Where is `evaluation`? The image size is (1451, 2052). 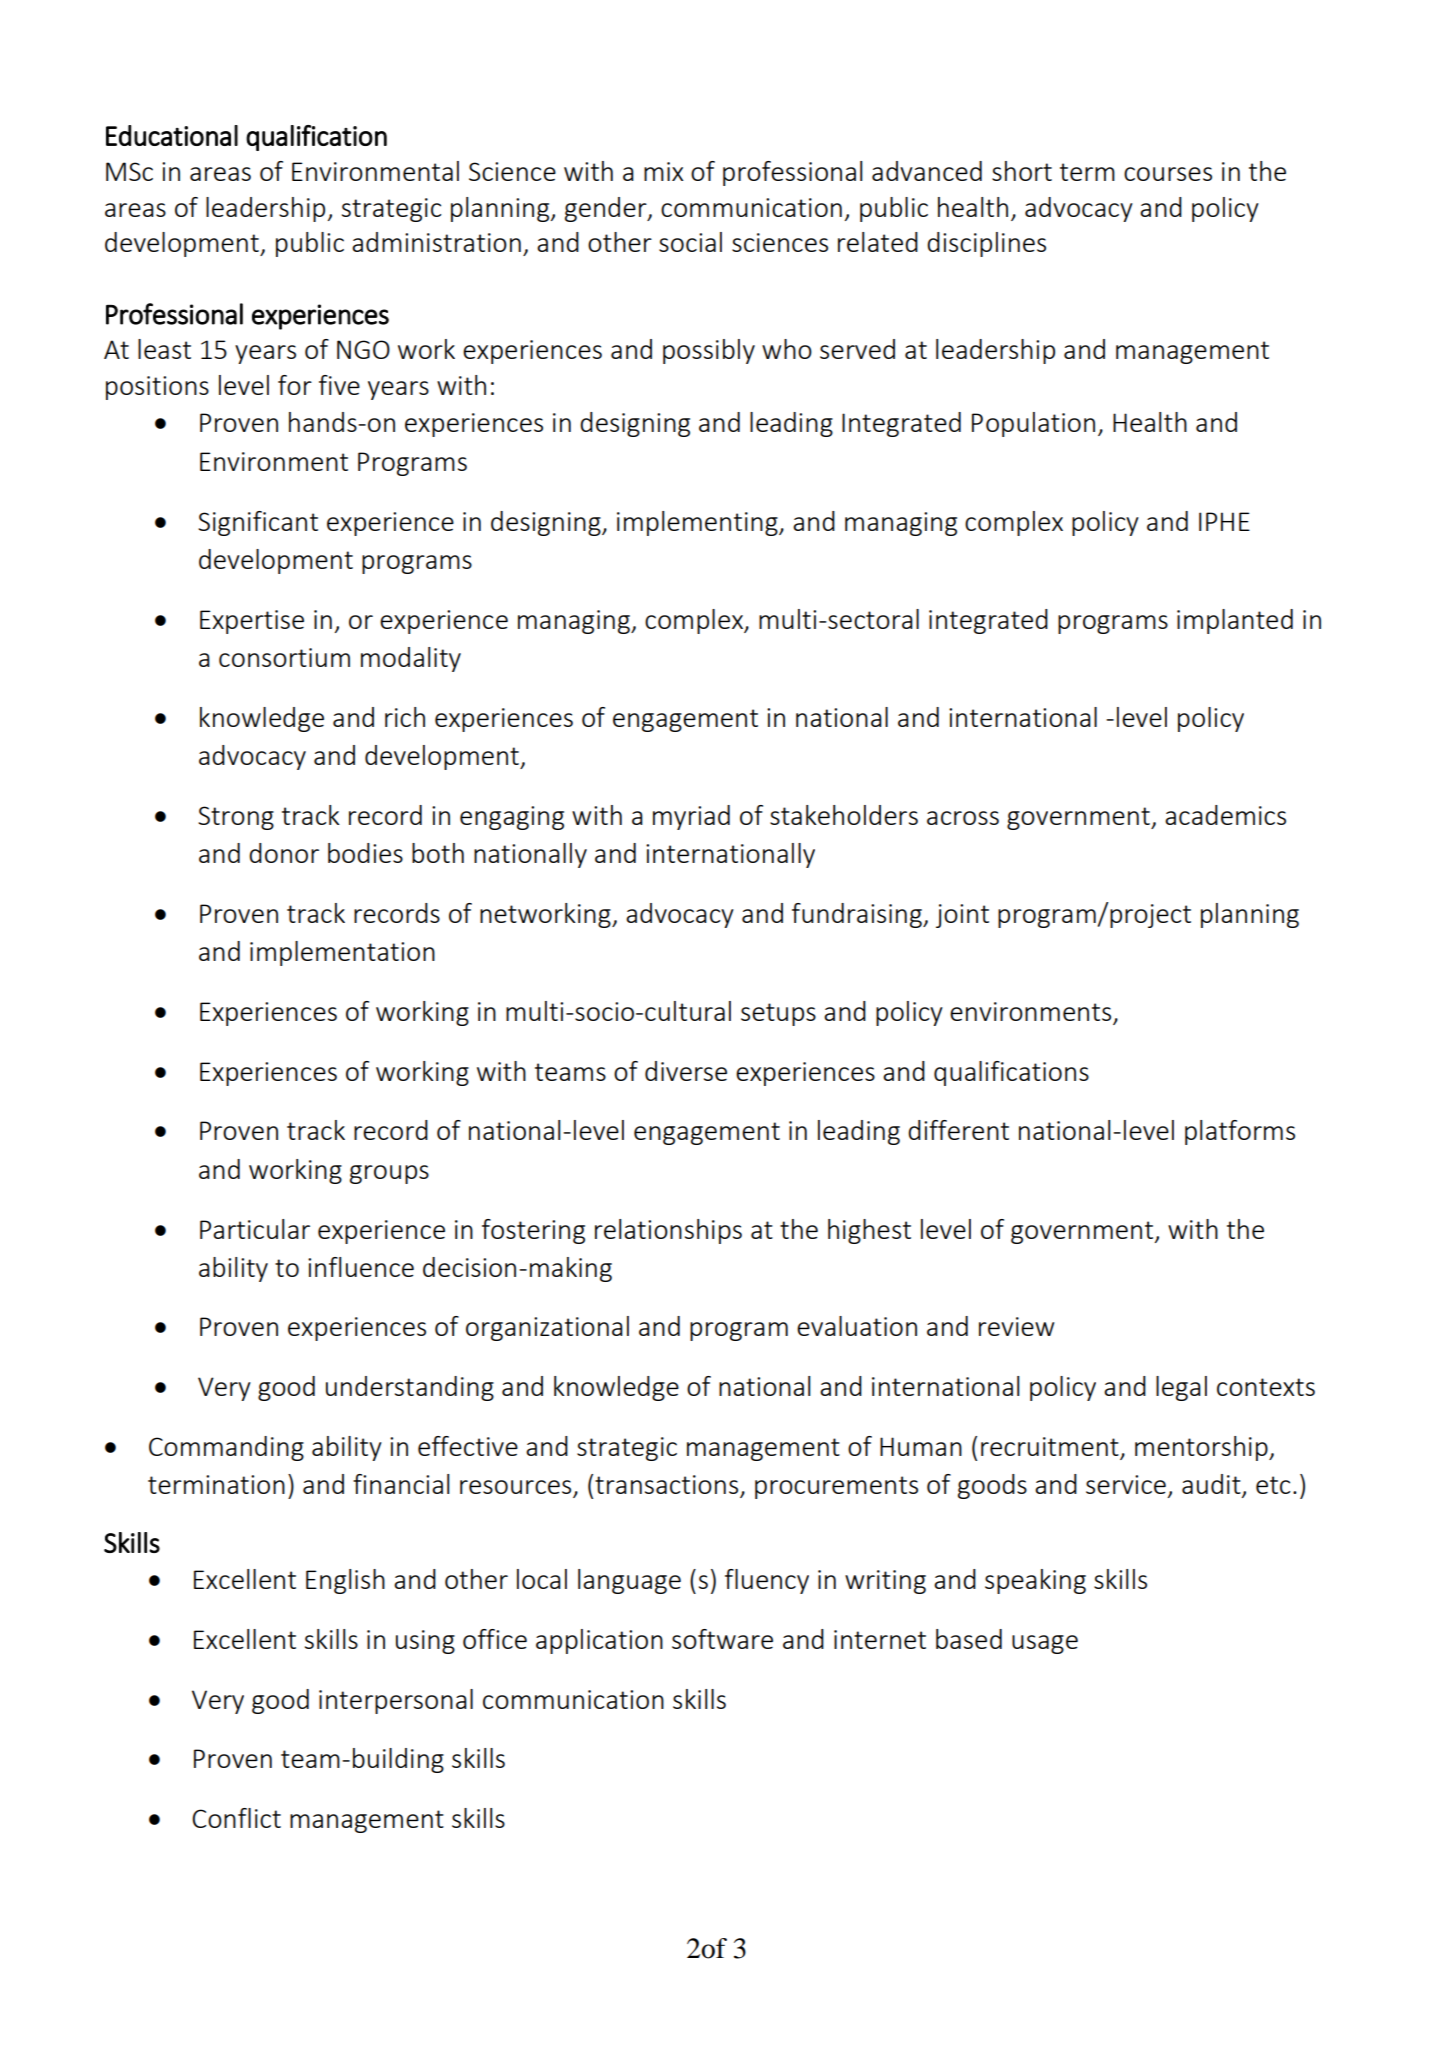
evaluation is located at coordinates (857, 1326).
